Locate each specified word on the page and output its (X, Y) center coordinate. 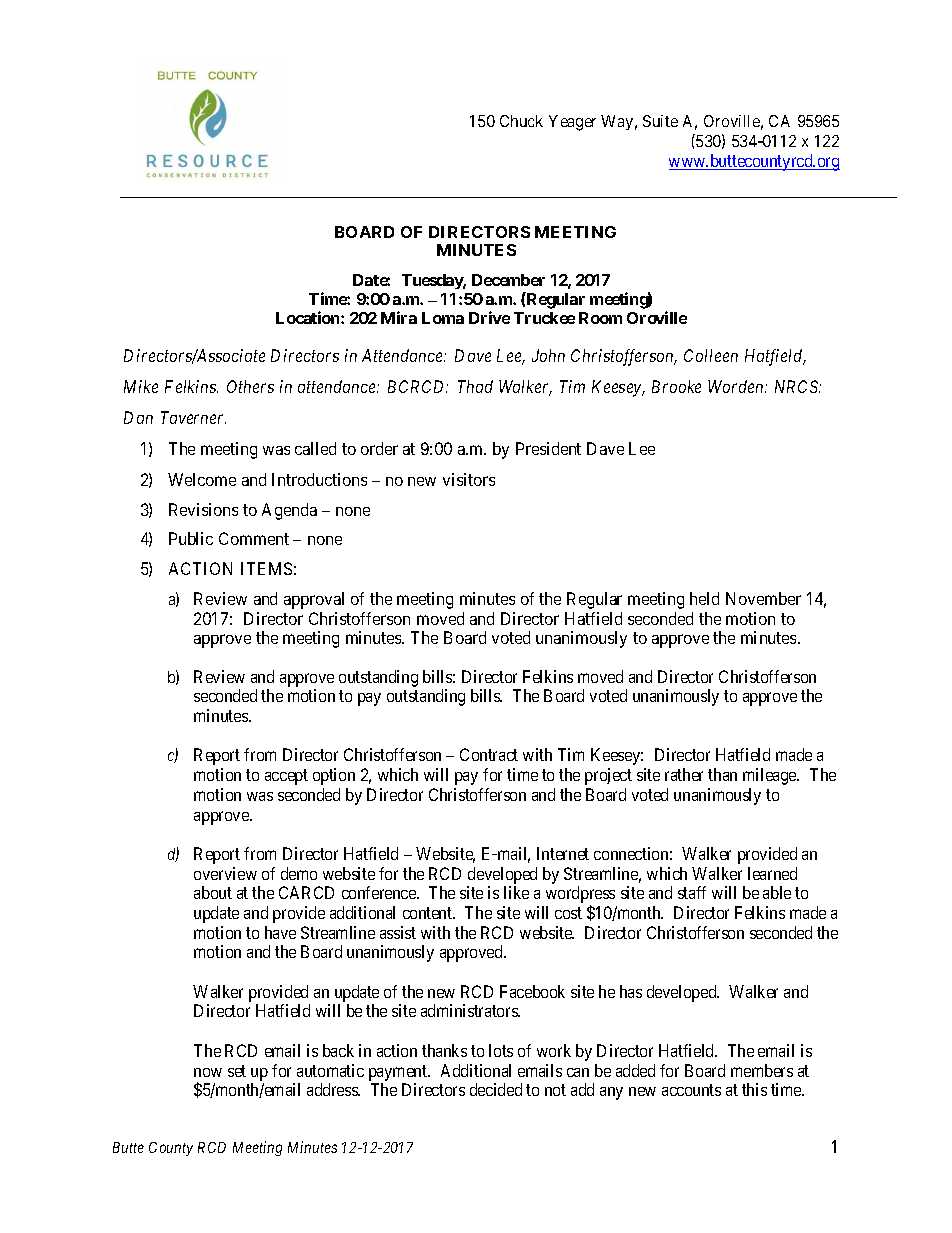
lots (501, 1050)
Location (309, 317)
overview (225, 873)
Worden (737, 386)
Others (250, 386)
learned (772, 873)
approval (314, 600)
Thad (475, 386)
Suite (660, 121)
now (208, 1072)
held (704, 598)
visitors (469, 479)
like (516, 892)
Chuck (521, 121)
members (762, 1070)
